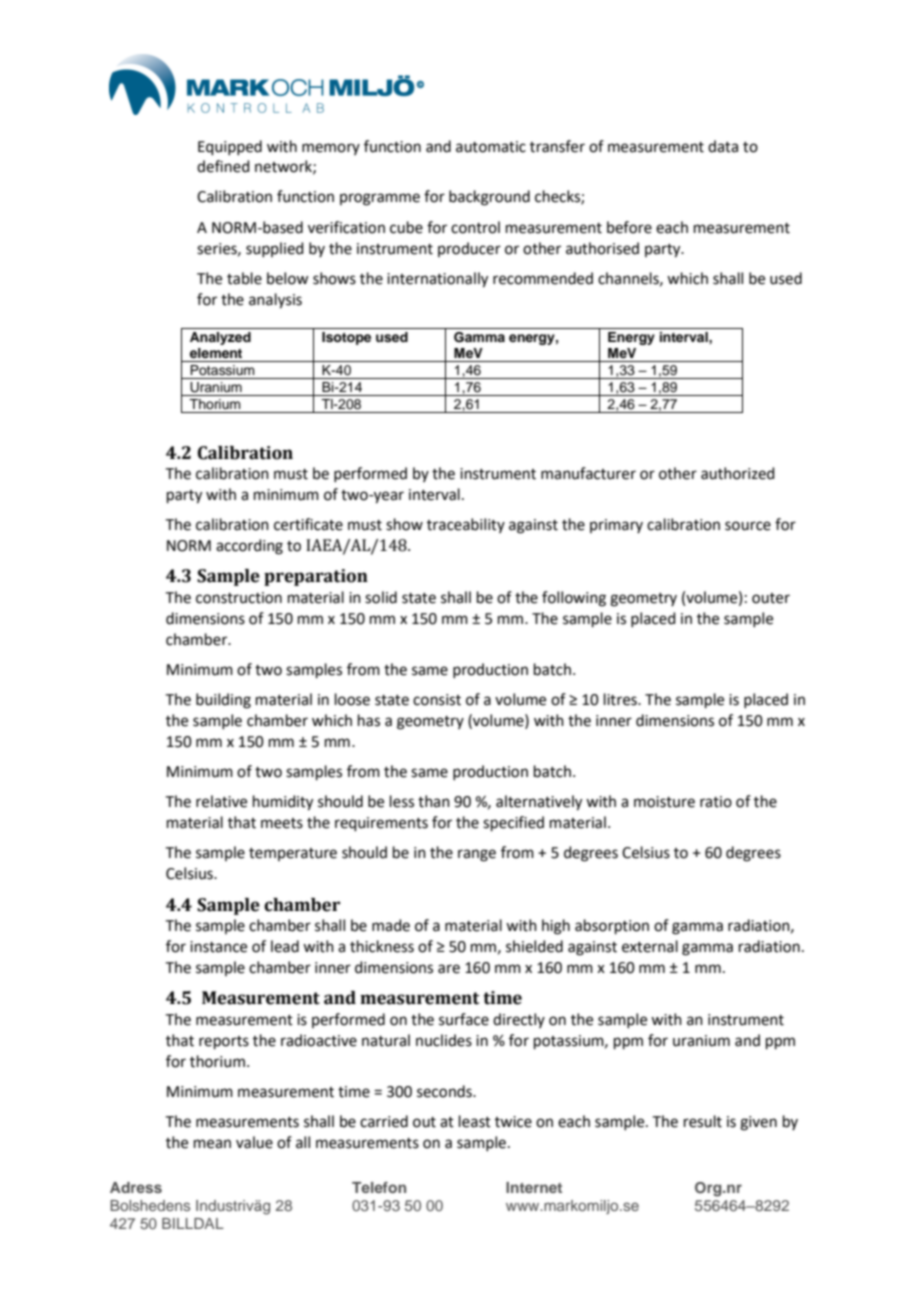  What do you see at coordinates (449, 969) in the page?
I see `are` at bounding box center [449, 969].
